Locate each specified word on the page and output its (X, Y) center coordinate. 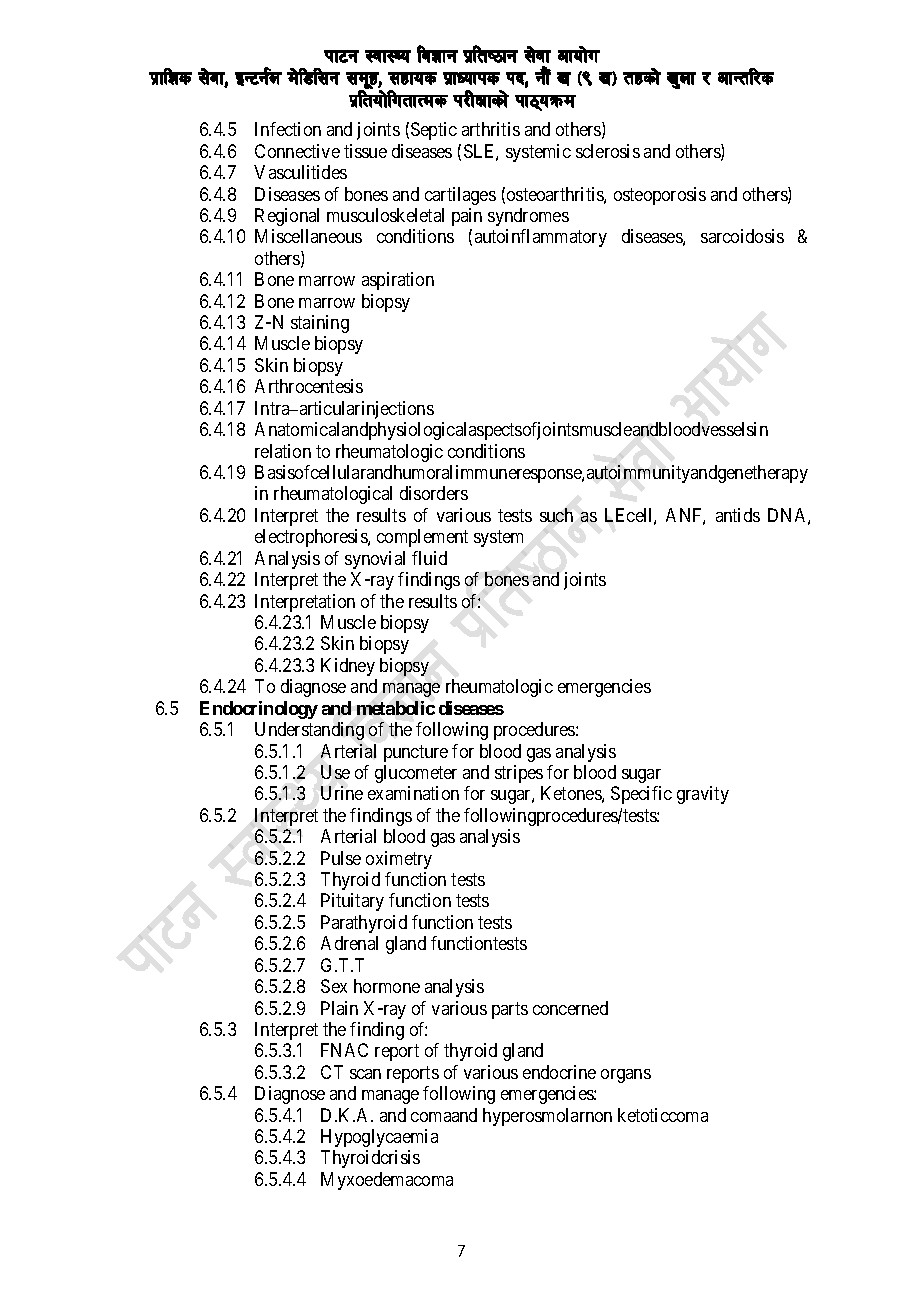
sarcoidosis (742, 236)
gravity (703, 795)
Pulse (341, 858)
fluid (429, 558)
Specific (641, 795)
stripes (519, 774)
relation (283, 451)
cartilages (460, 196)
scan (365, 1074)
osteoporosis (660, 196)
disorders (434, 493)
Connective (297, 151)
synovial (375, 560)
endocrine (559, 1072)
